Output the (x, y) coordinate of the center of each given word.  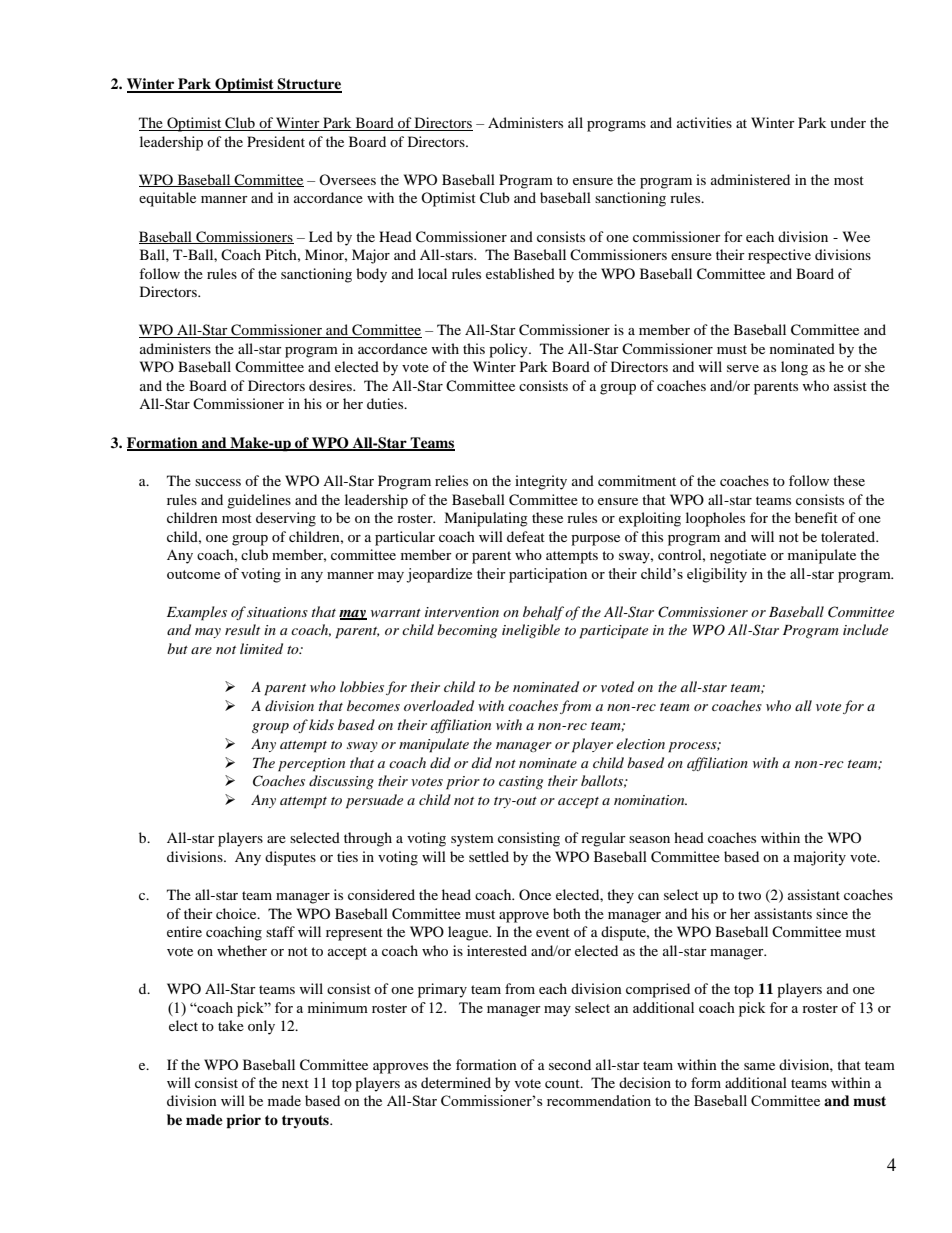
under (848, 122)
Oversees (347, 179)
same (759, 1066)
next (295, 1083)
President (276, 141)
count (563, 1083)
